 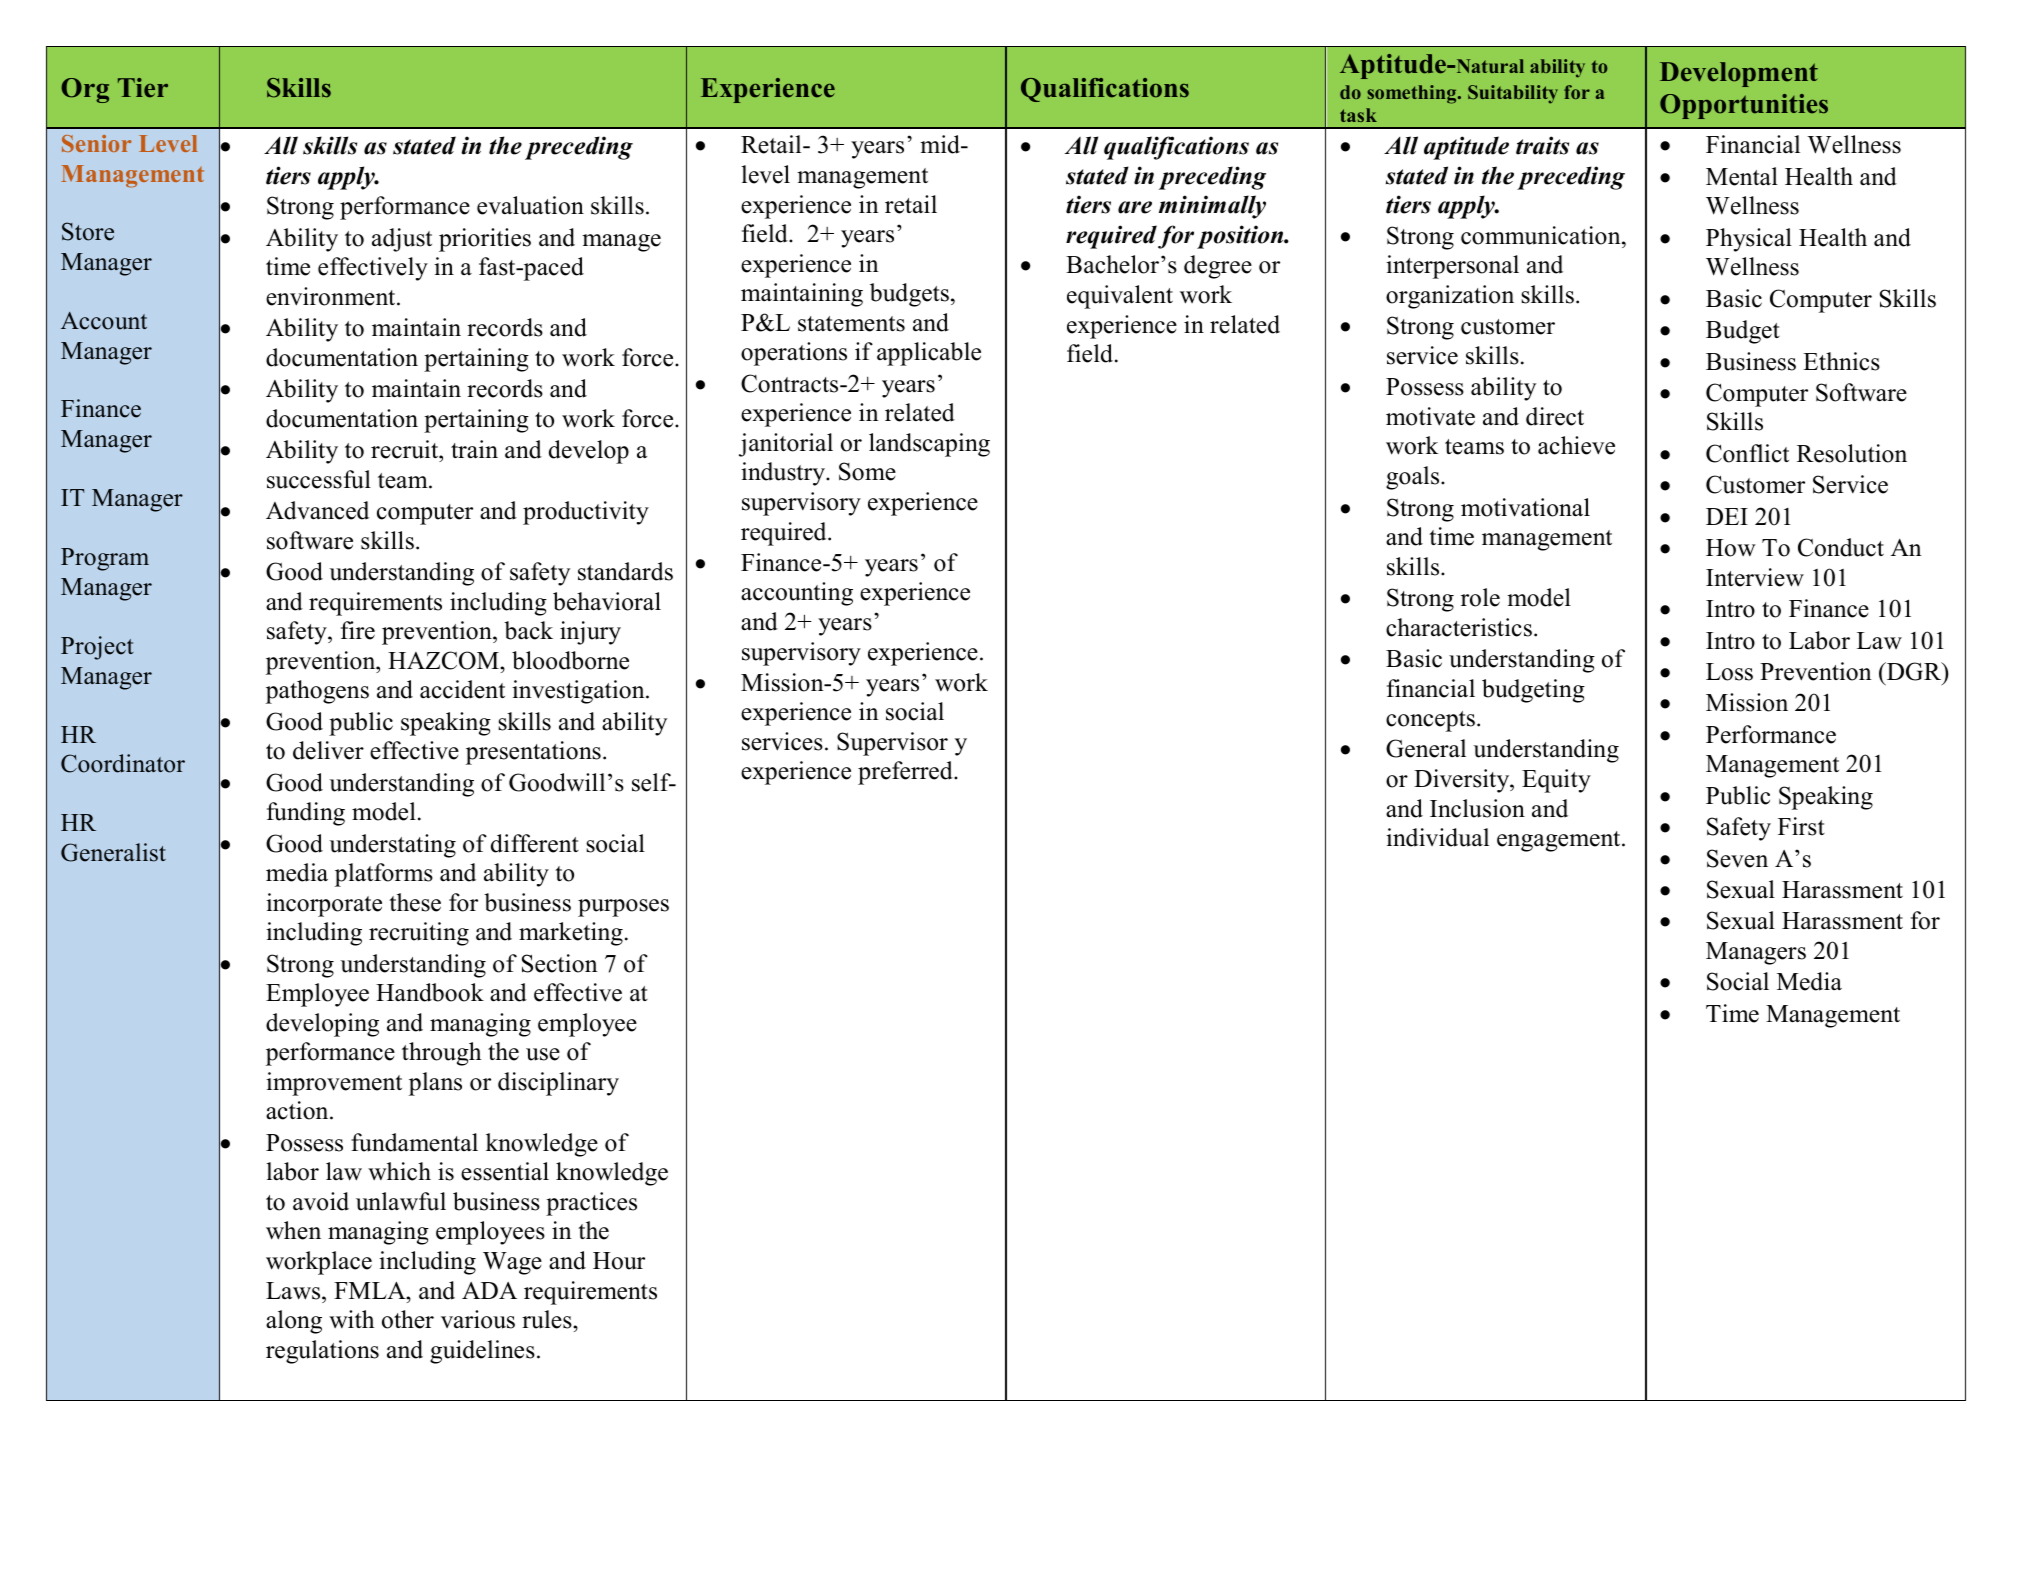 I want to click on traits, so click(x=1542, y=145).
